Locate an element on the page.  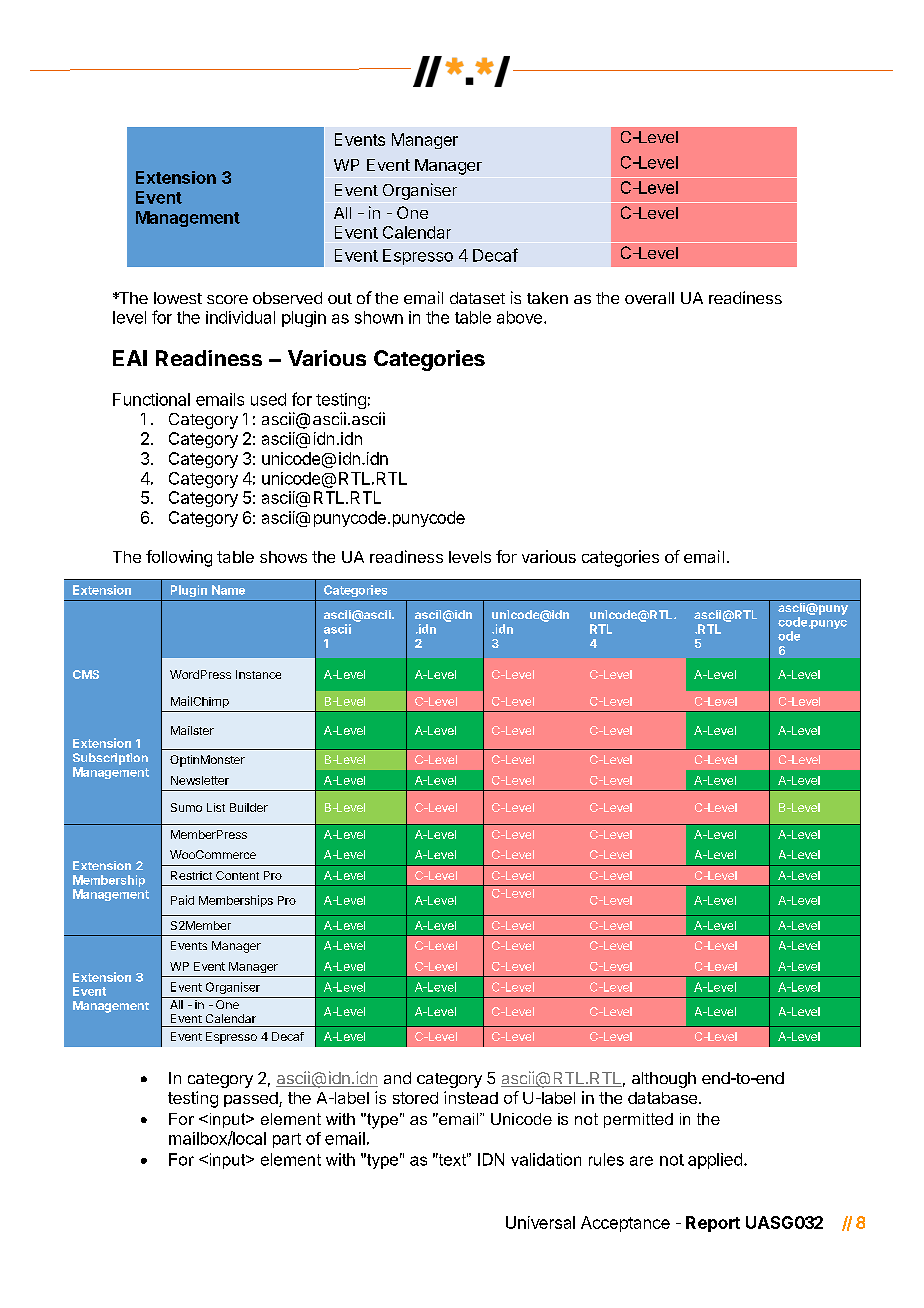
shows is located at coordinates (283, 557).
